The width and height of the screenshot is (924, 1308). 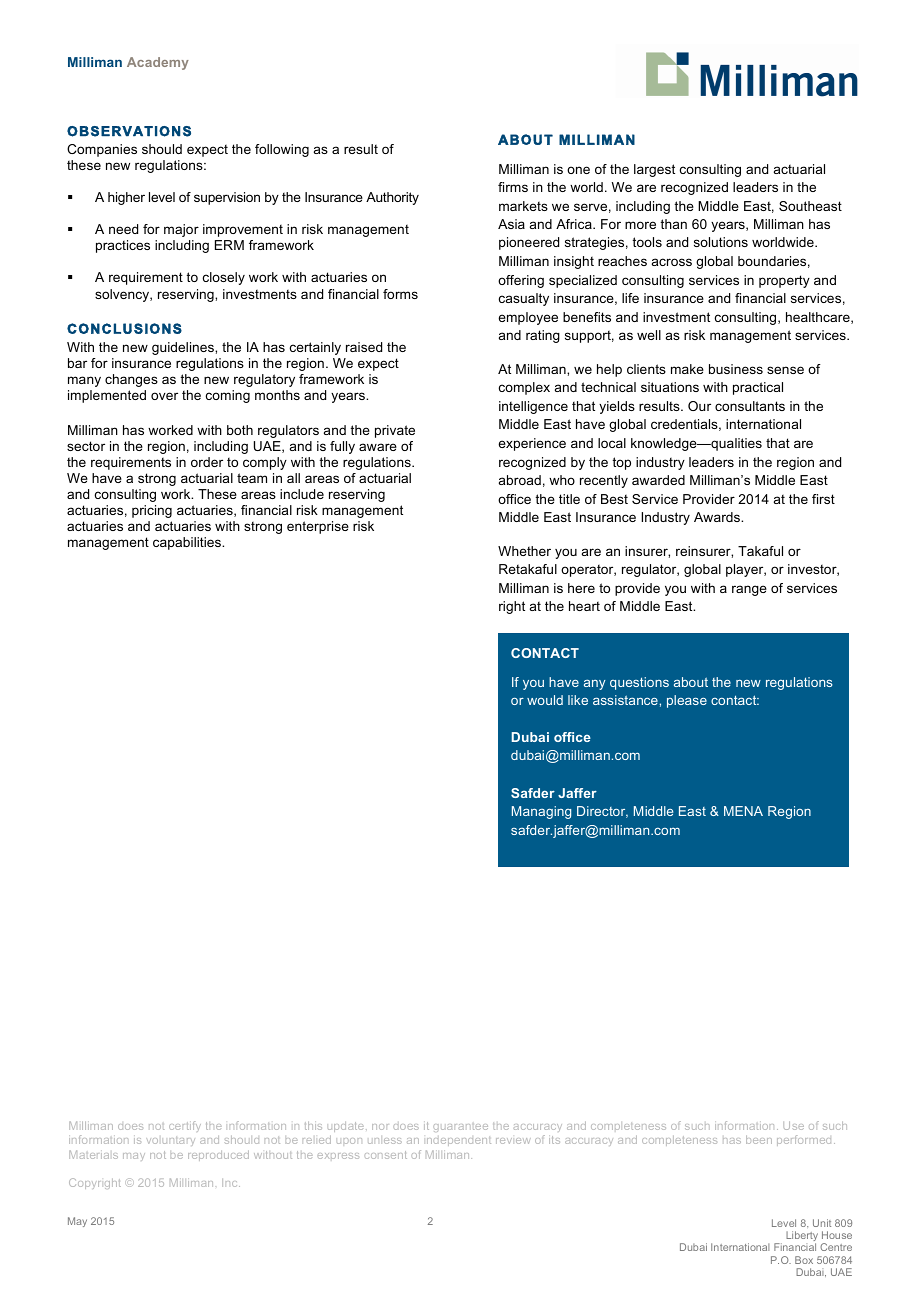 What do you see at coordinates (802, 1237) in the screenshot?
I see `Liberty` at bounding box center [802, 1237].
